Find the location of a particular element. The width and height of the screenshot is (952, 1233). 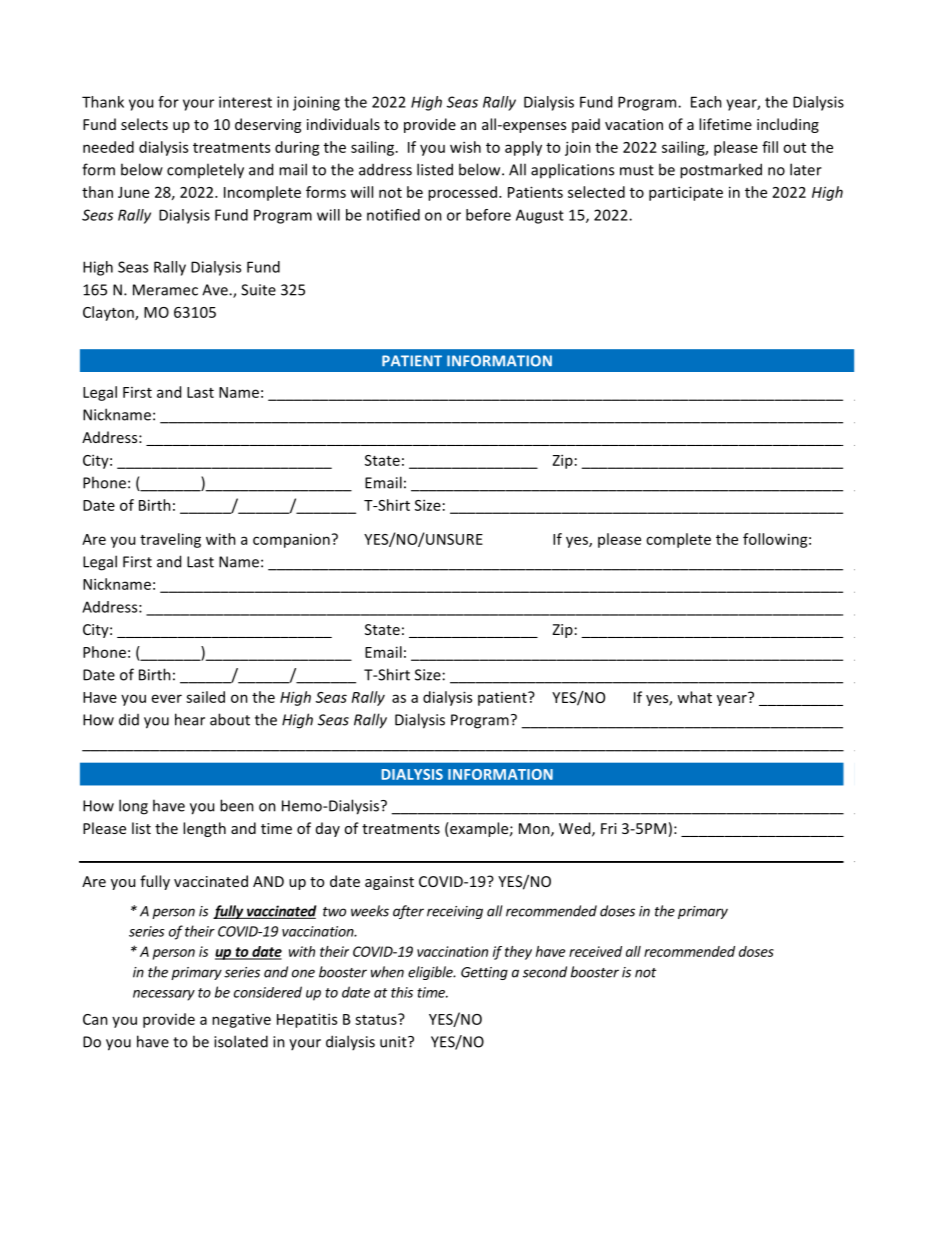

necessary is located at coordinates (164, 995).
